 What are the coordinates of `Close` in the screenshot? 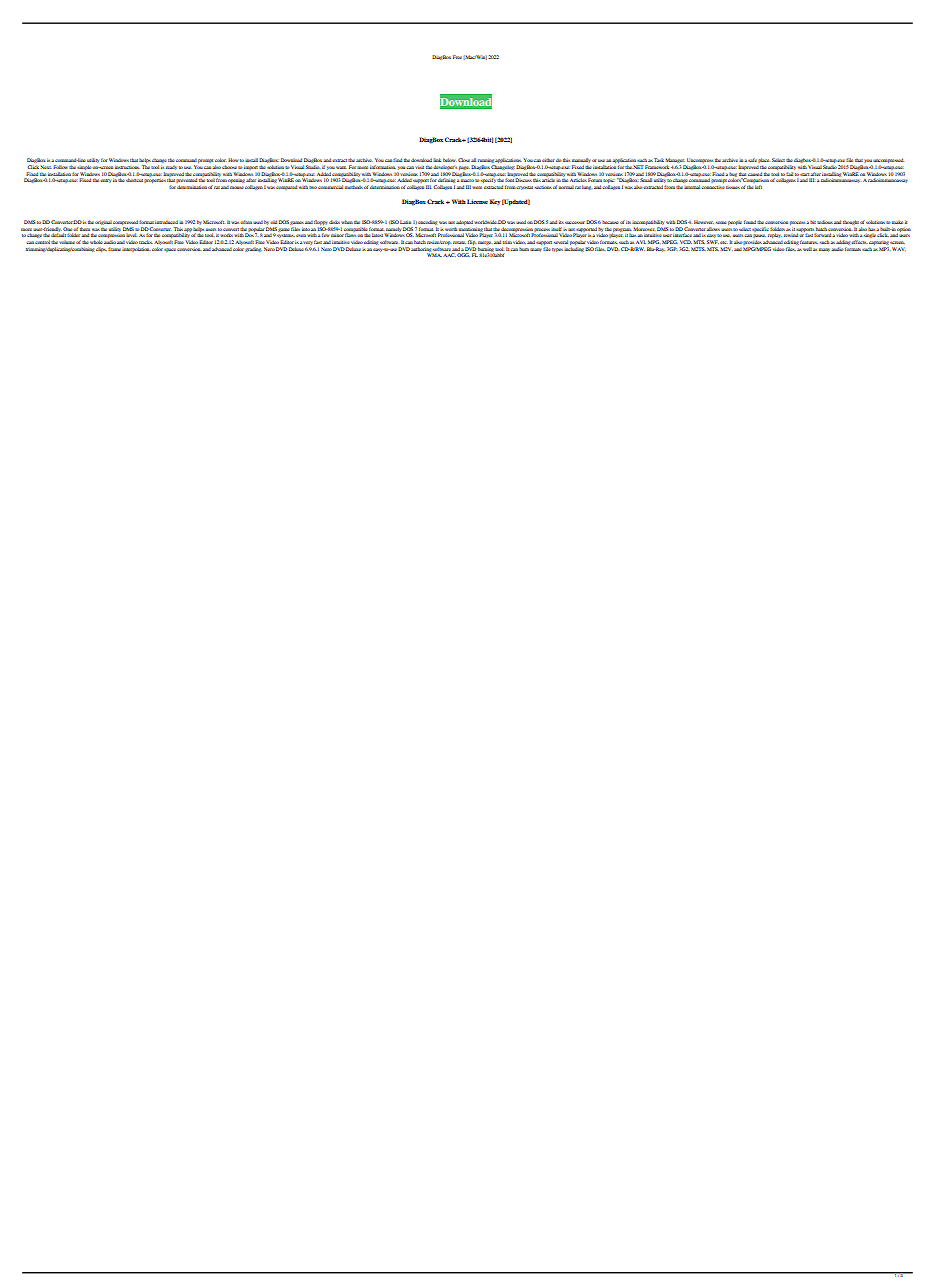 It's located at (464, 160).
